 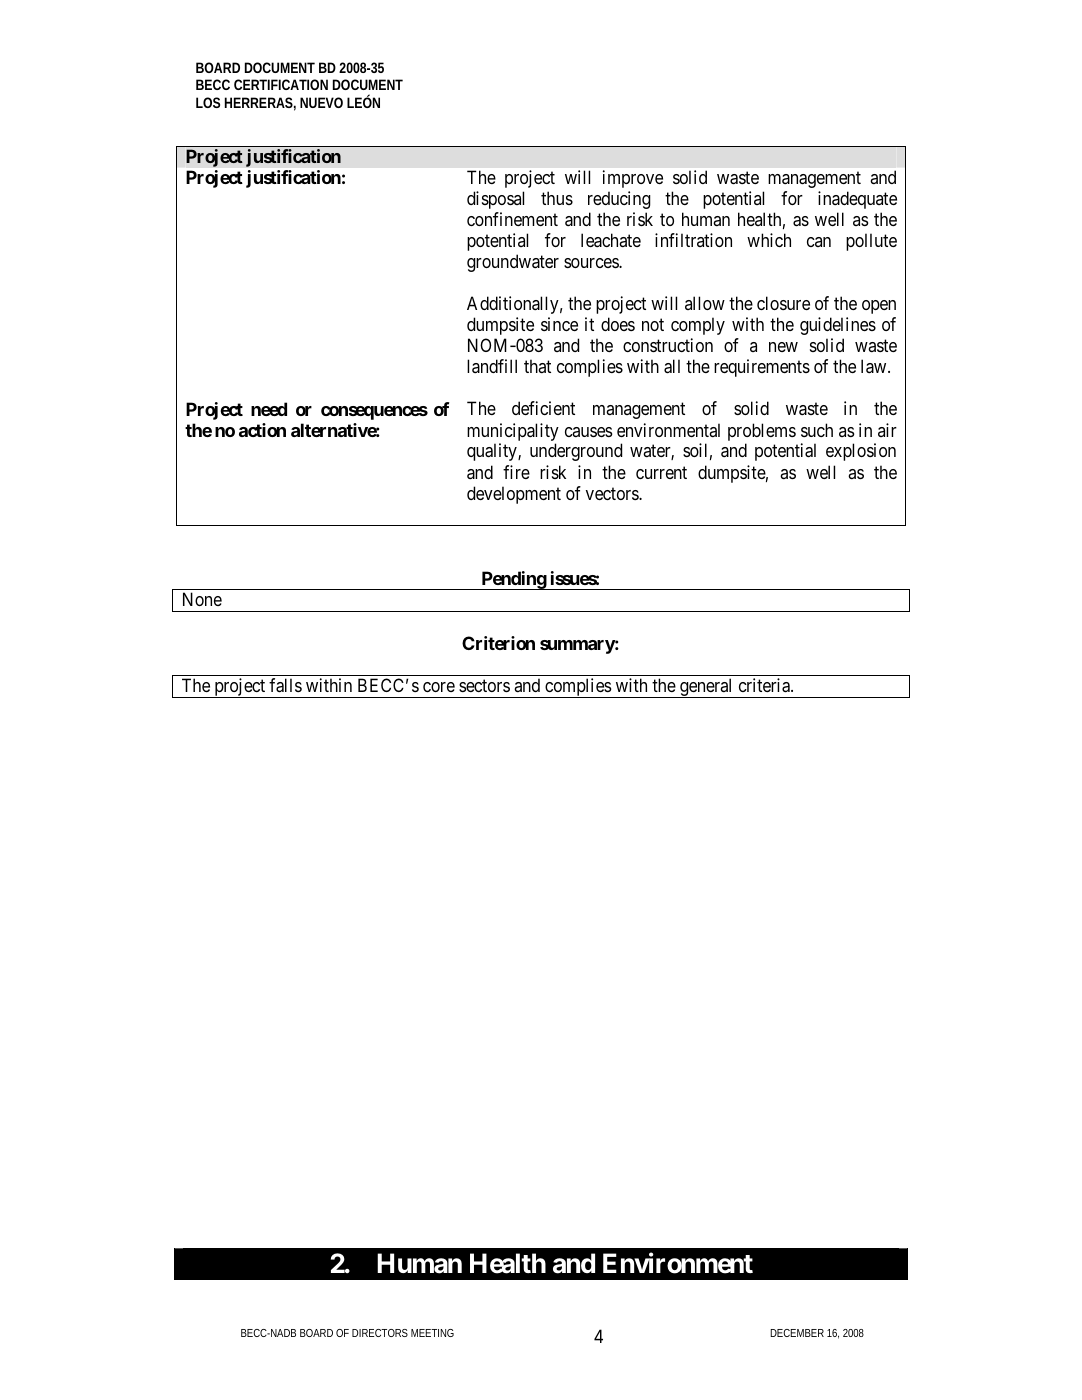 I want to click on thus, so click(x=557, y=198).
